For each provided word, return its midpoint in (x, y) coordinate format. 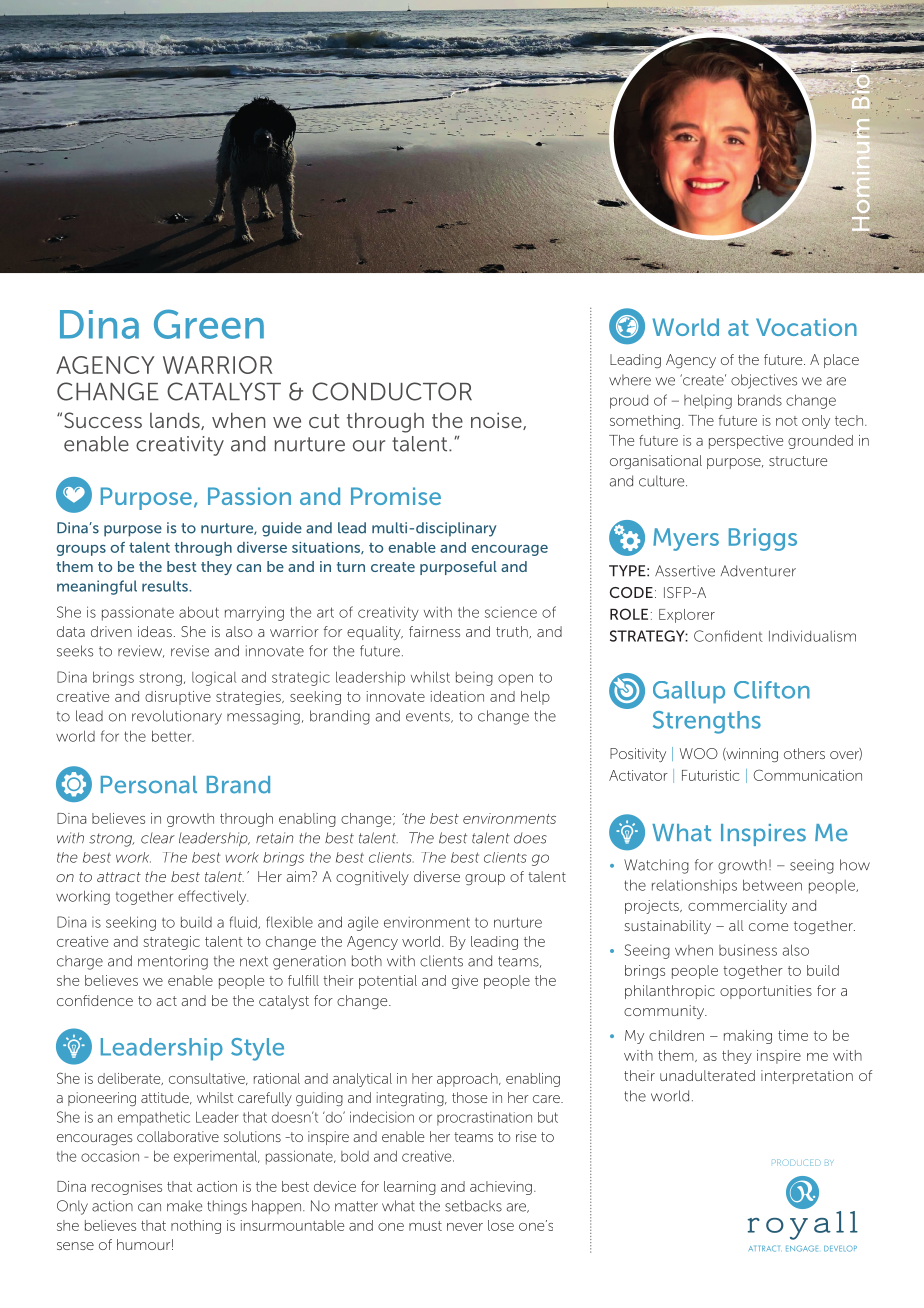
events (429, 717)
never (465, 1227)
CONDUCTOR (392, 391)
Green (209, 324)
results (166, 586)
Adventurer (758, 571)
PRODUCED (797, 1162)
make (184, 1206)
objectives (764, 381)
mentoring (173, 962)
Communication (807, 775)
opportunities (766, 992)
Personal (149, 785)
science (511, 612)
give (465, 982)
